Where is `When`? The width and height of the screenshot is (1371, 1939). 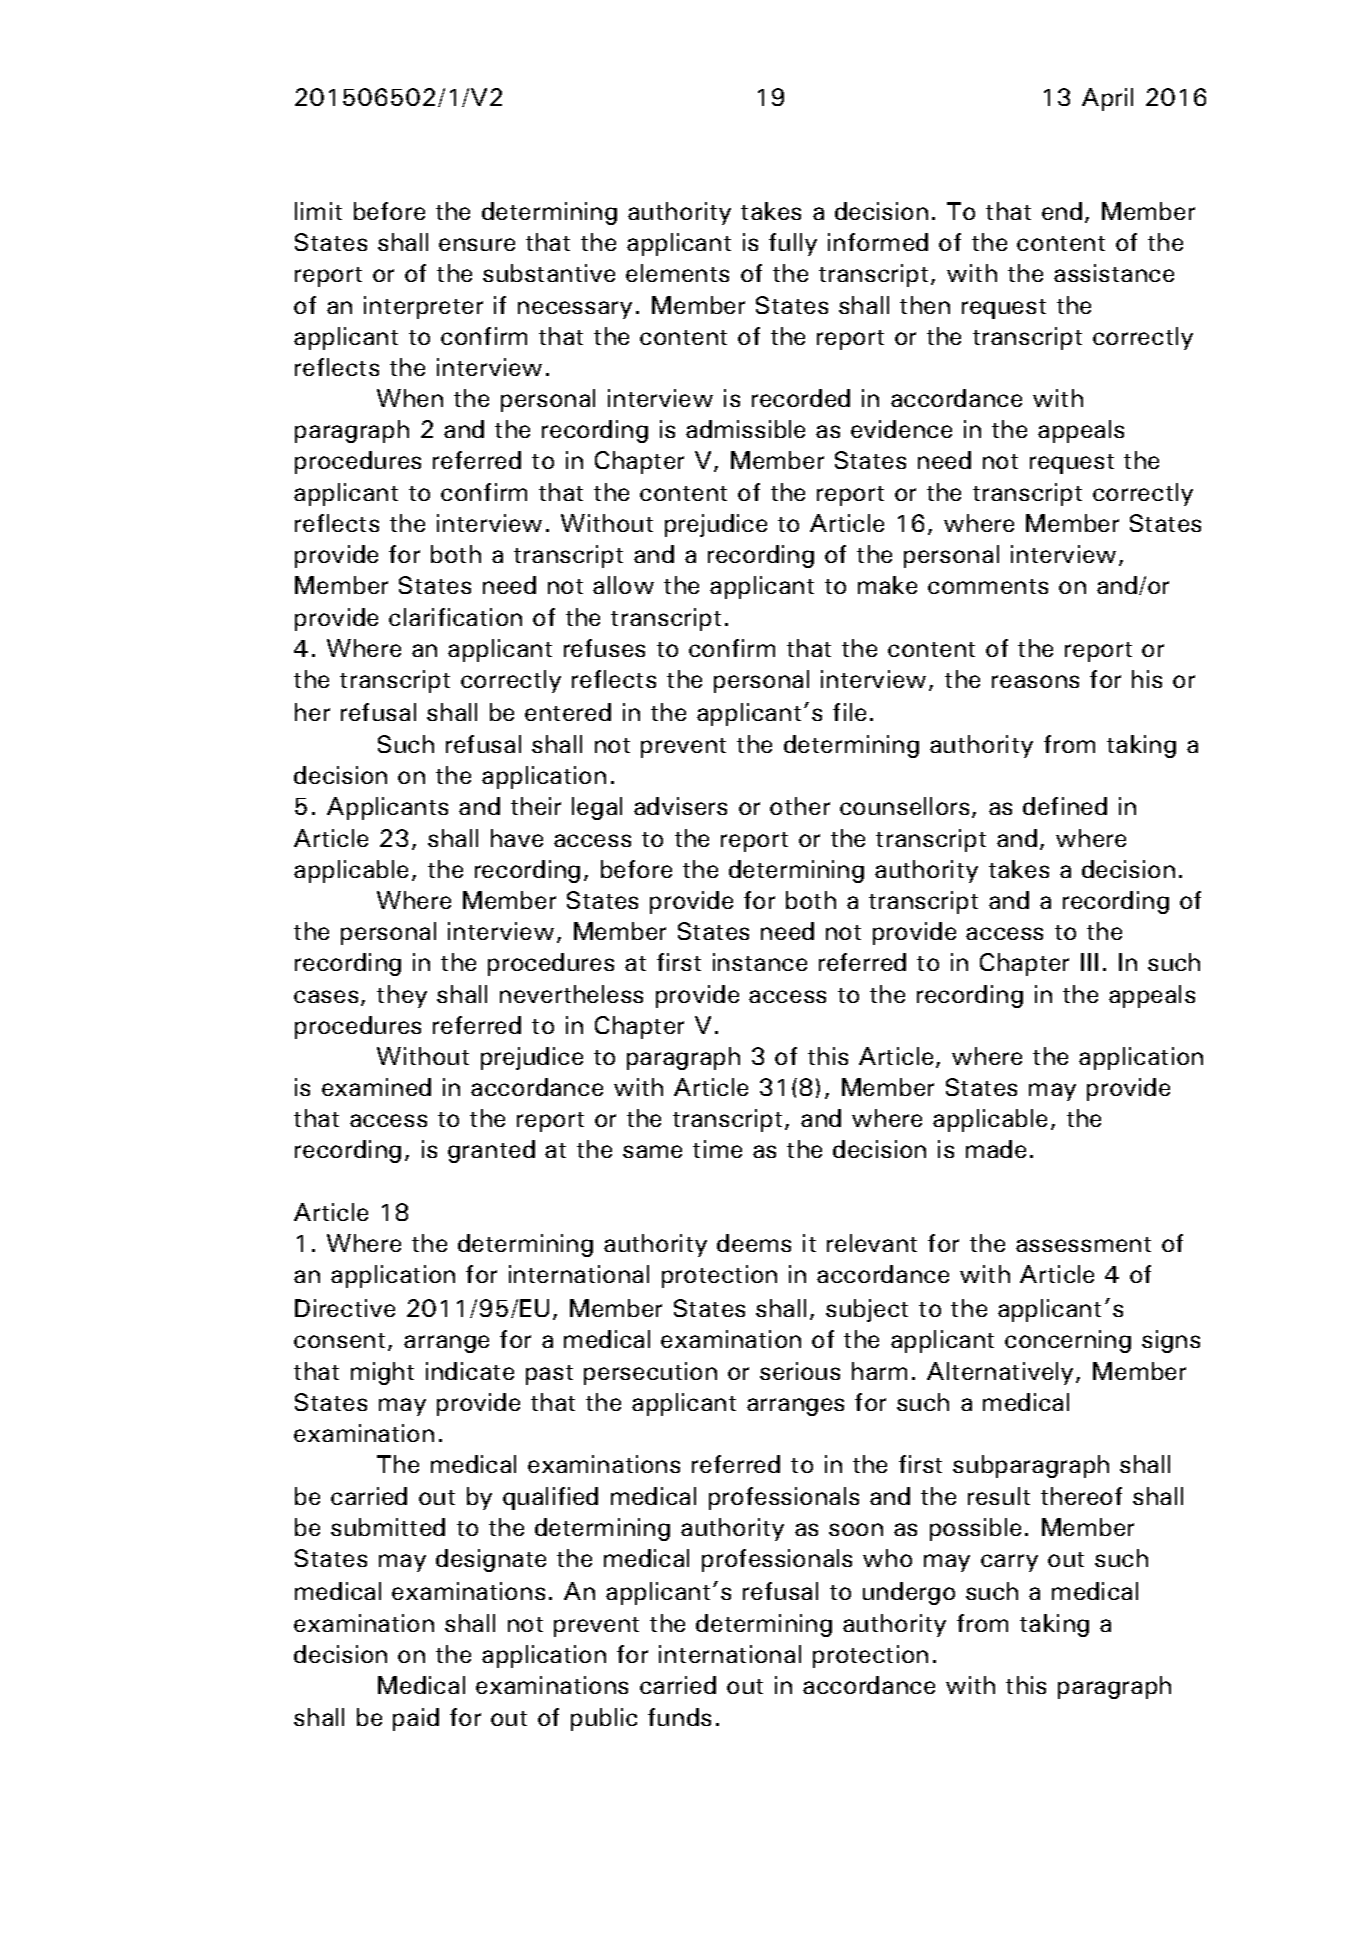
When is located at coordinates (410, 398).
